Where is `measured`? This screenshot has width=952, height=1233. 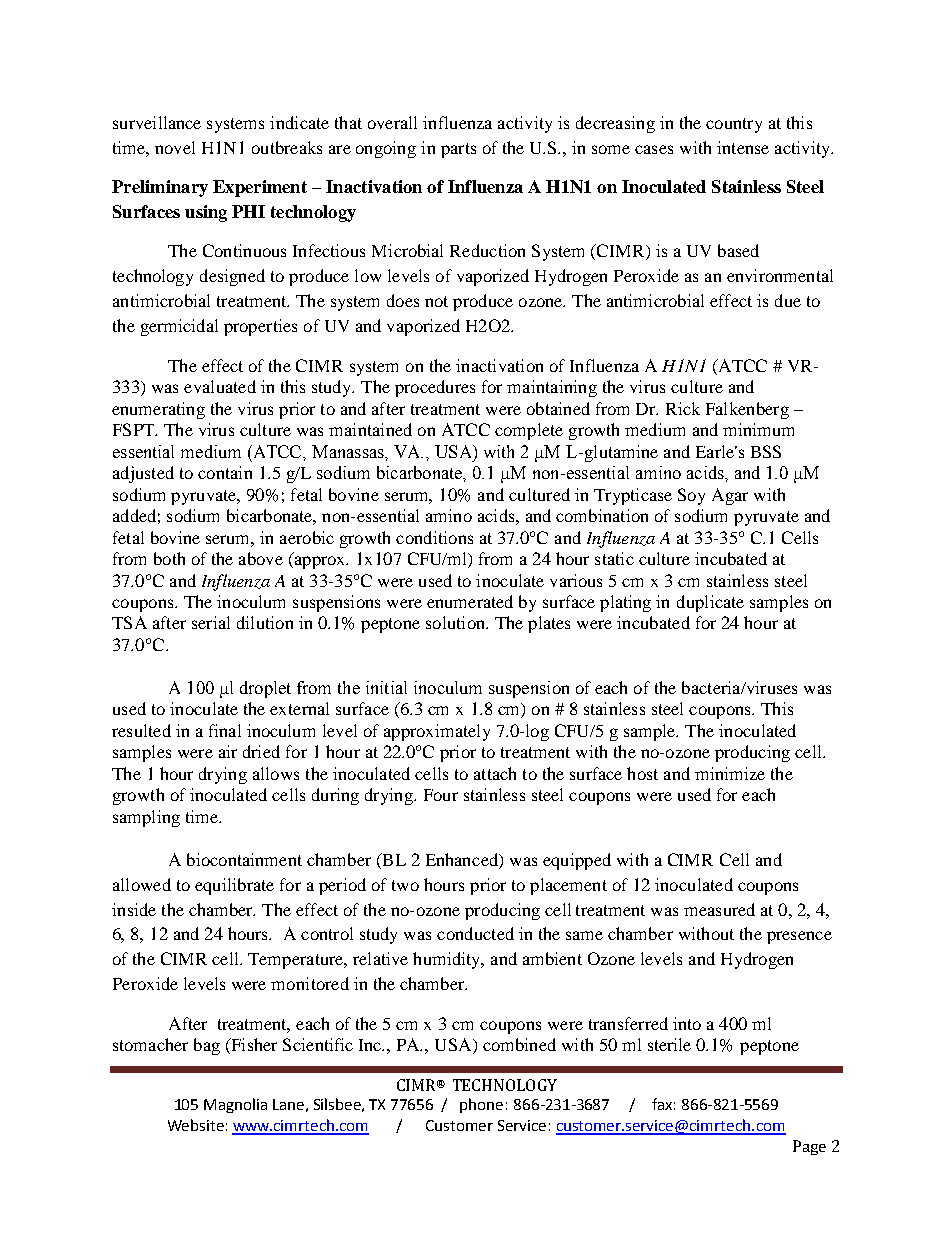
measured is located at coordinates (719, 909).
